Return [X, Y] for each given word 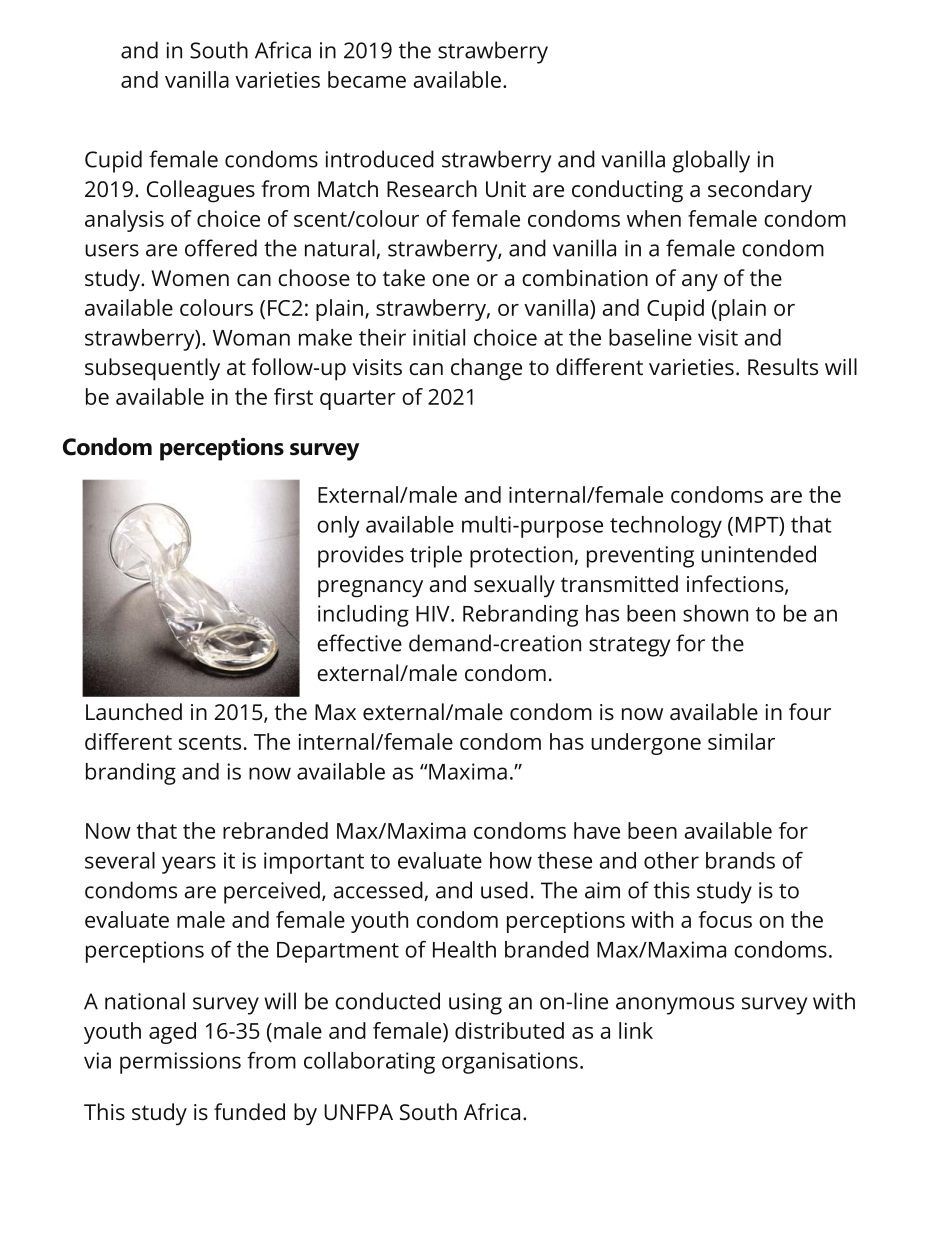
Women [190, 278]
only [338, 527]
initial [439, 337]
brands [740, 860]
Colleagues [201, 191]
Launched [134, 711]
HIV [434, 614]
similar [741, 741]
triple [436, 556]
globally [711, 161]
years [189, 865]
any [700, 283]
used [504, 890]
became [367, 79]
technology [666, 527]
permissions [180, 1063]
